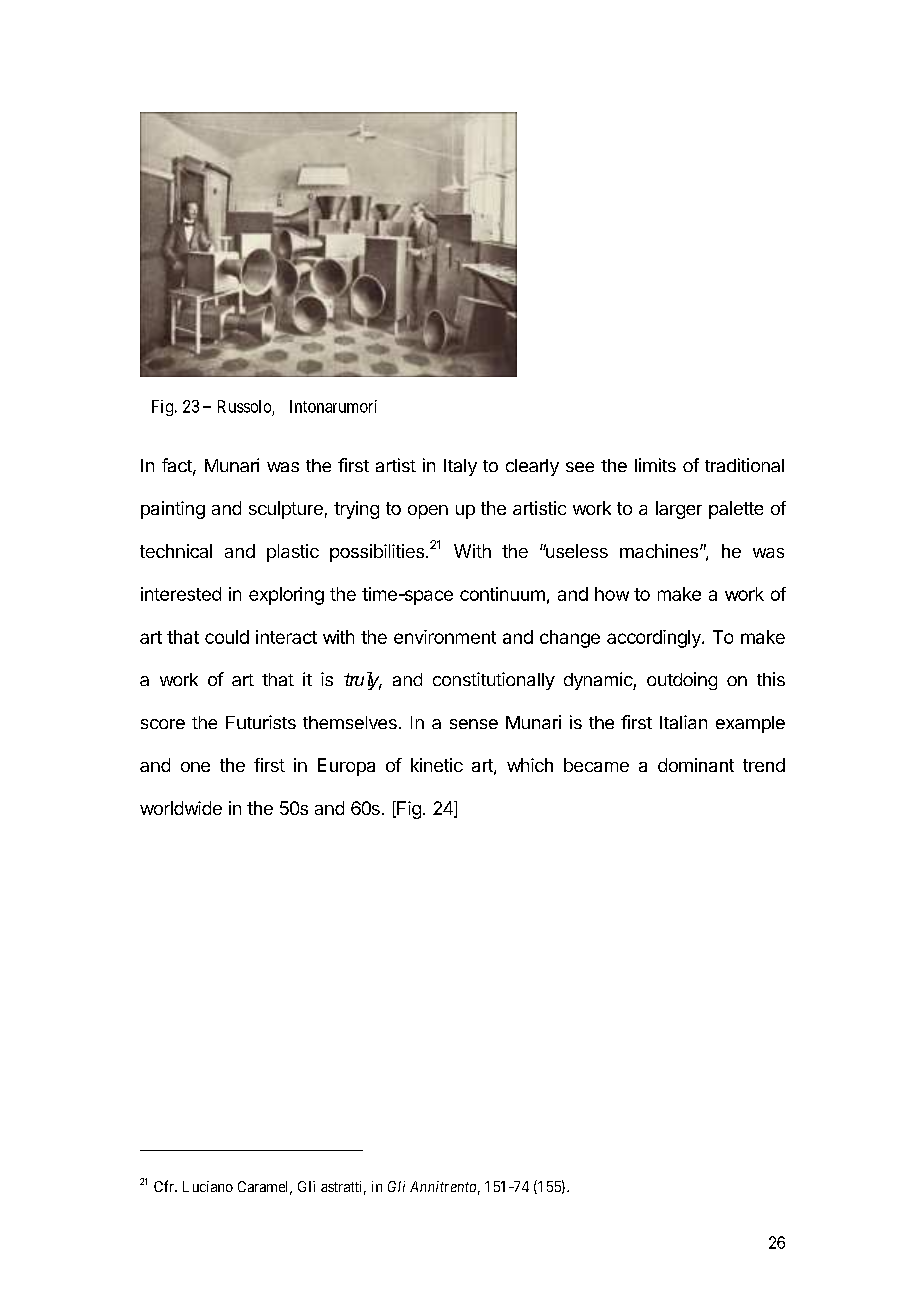  Describe the element at coordinates (460, 467) in the screenshot. I see `Italy` at that location.
